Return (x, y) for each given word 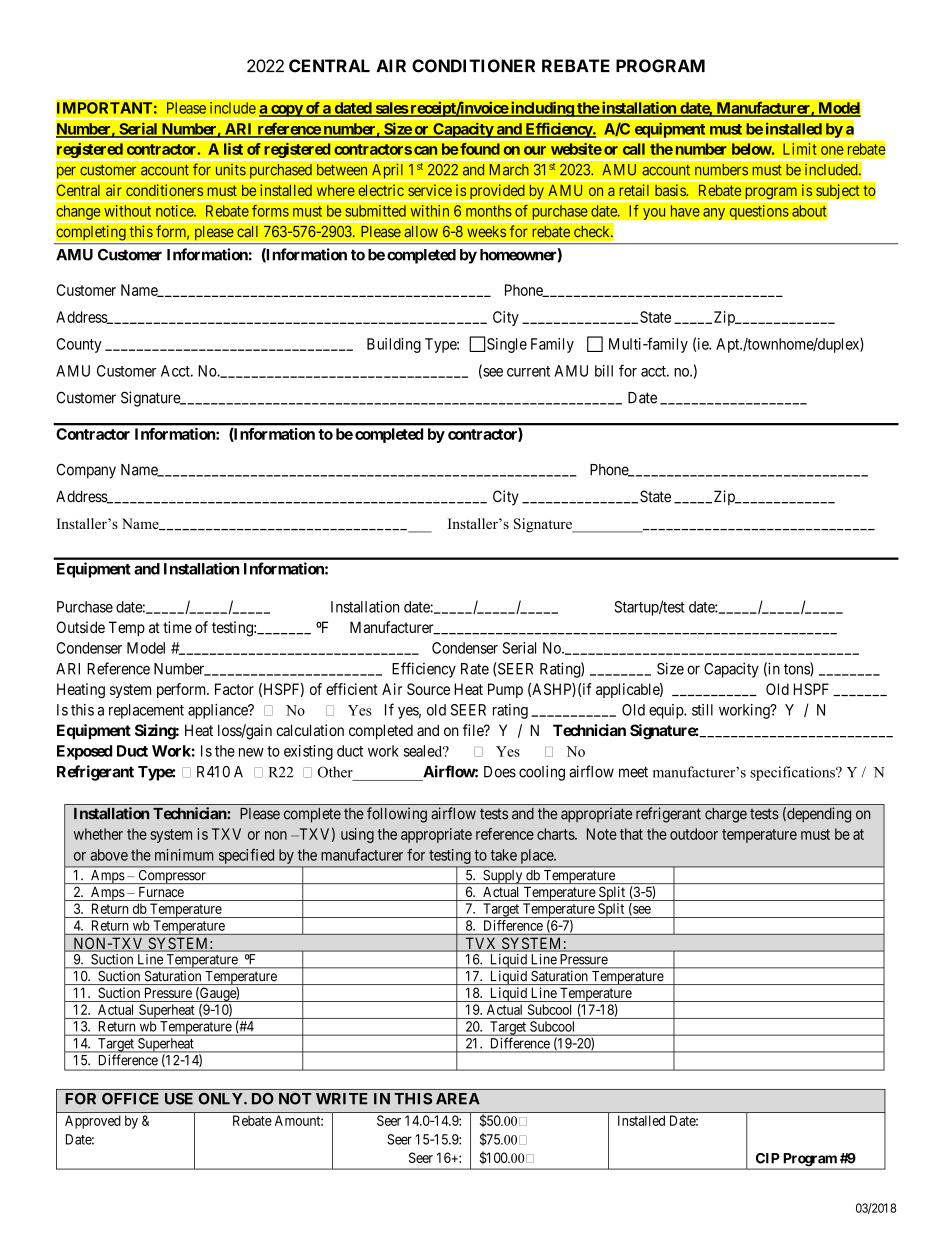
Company (86, 471)
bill (604, 371)
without (128, 210)
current (528, 371)
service (430, 190)
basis (671, 190)
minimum (184, 855)
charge (726, 815)
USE (179, 1099)
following (397, 815)
